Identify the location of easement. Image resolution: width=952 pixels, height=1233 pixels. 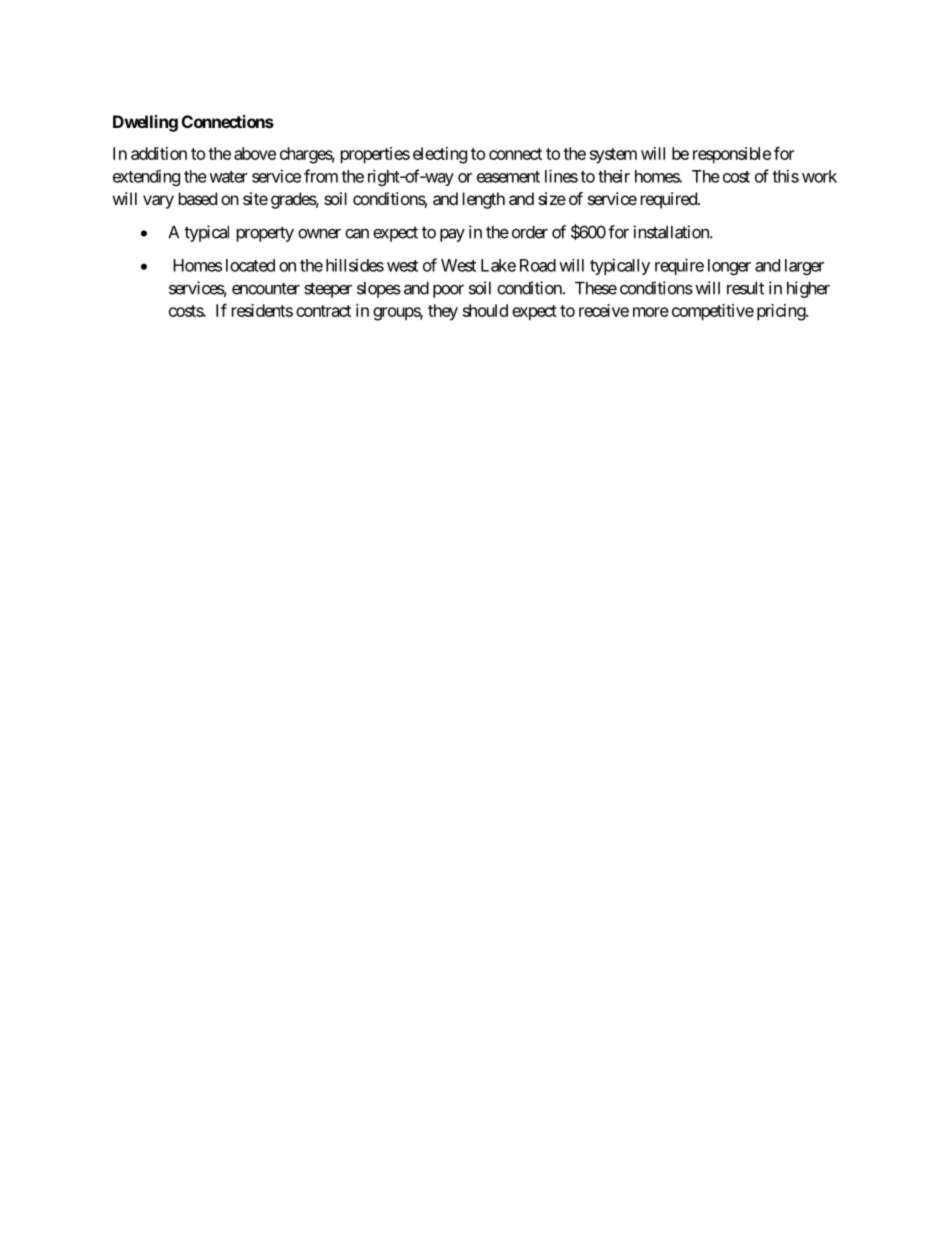
(508, 177).
